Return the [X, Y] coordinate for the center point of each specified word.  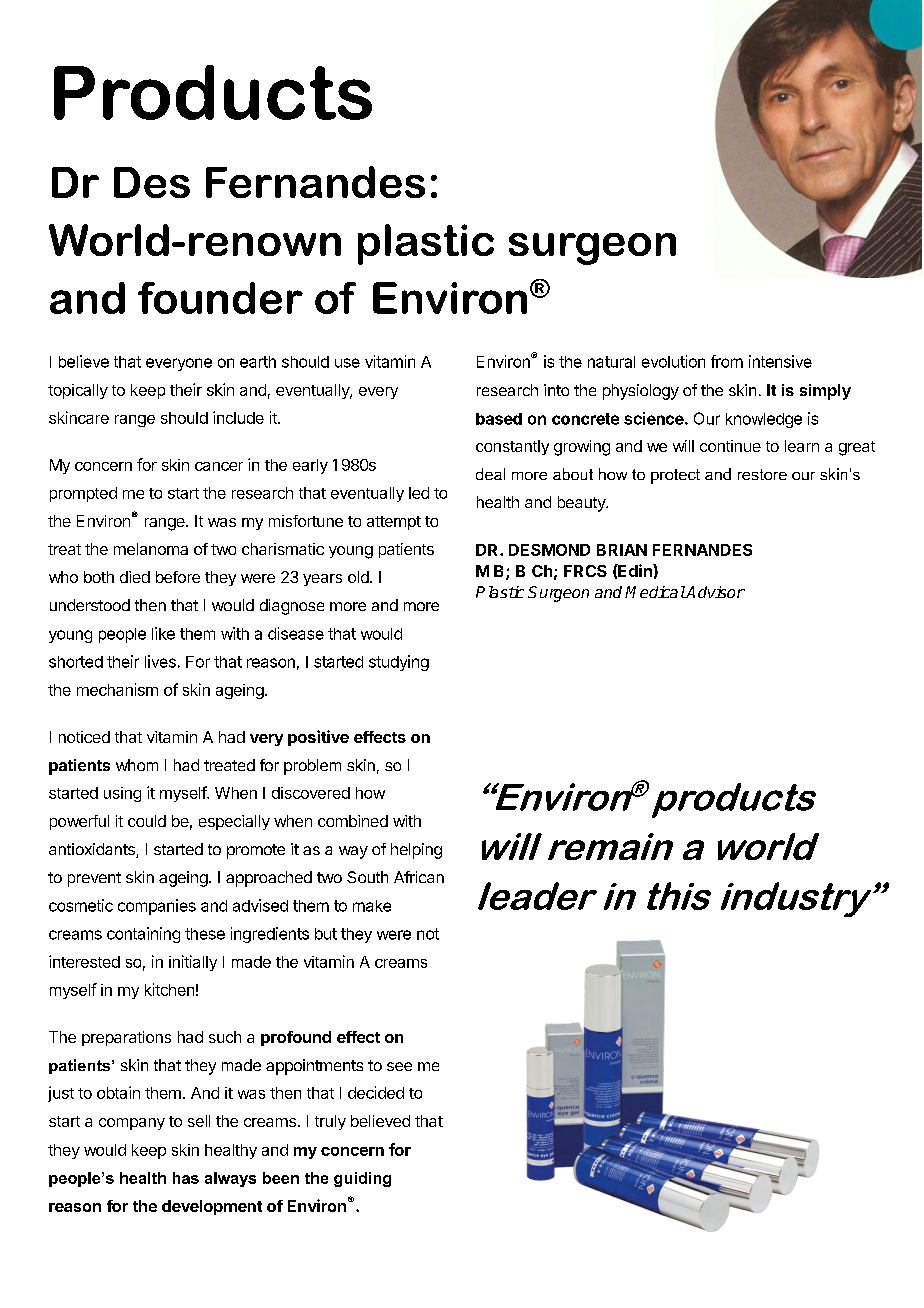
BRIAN [622, 550]
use [347, 363]
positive [318, 738]
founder [220, 298]
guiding [362, 1179]
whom [137, 765]
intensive [780, 361]
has [186, 1178]
